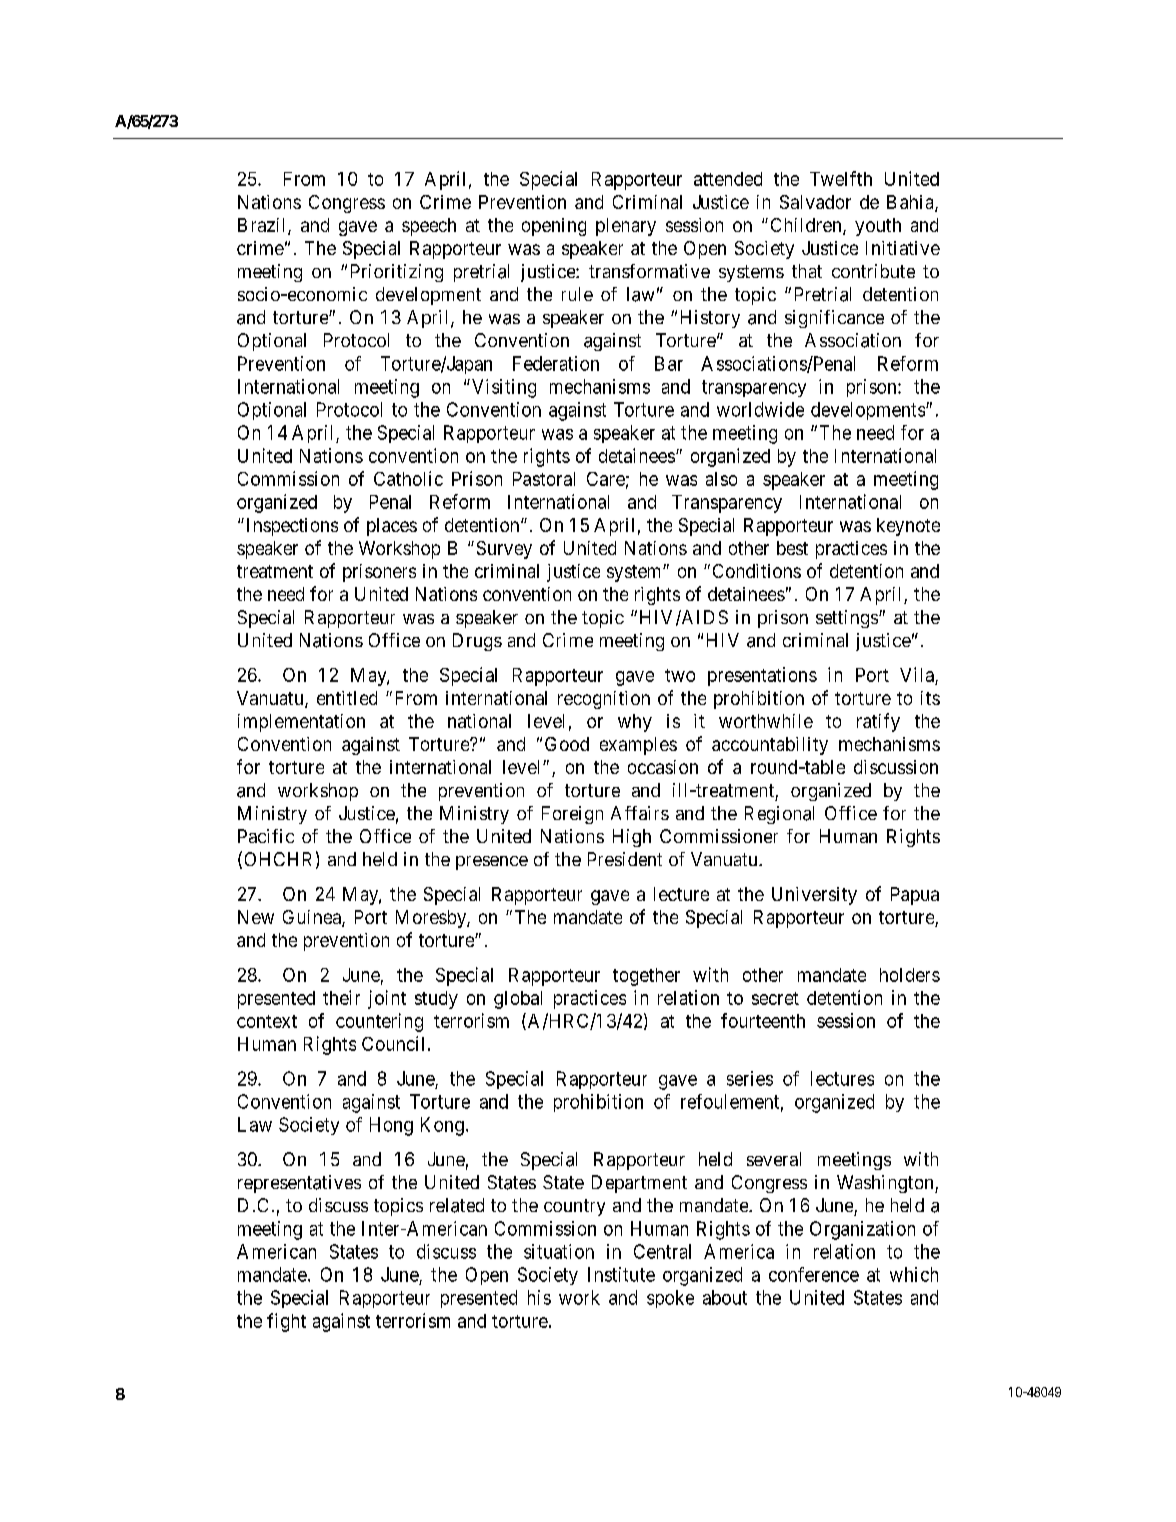 The width and height of the screenshot is (1176, 1522). I want to click on Care, so click(606, 479).
